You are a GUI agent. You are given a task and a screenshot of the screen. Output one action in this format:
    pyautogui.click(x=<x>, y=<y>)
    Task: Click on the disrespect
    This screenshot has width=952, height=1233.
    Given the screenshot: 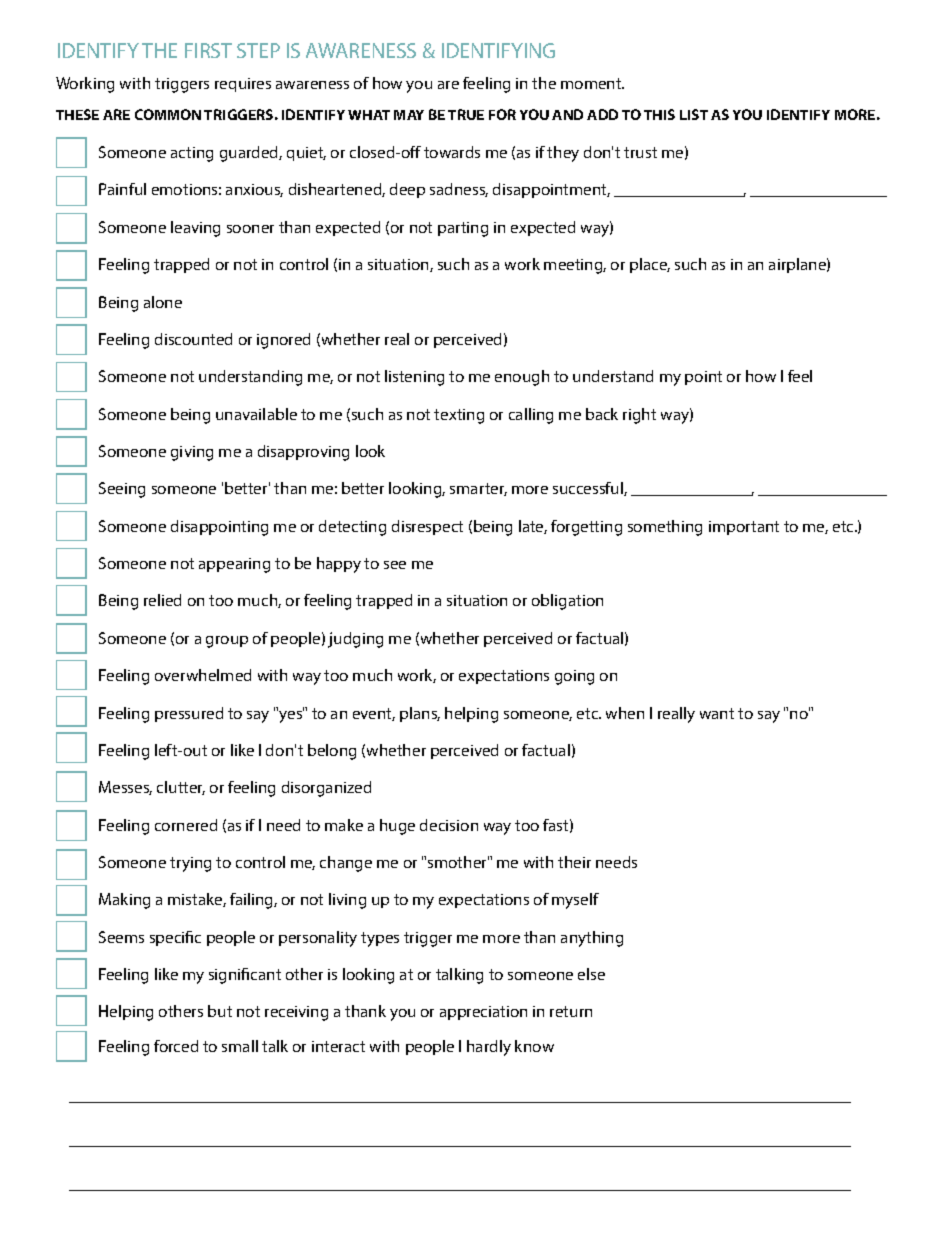 What is the action you would take?
    pyautogui.click(x=427, y=527)
